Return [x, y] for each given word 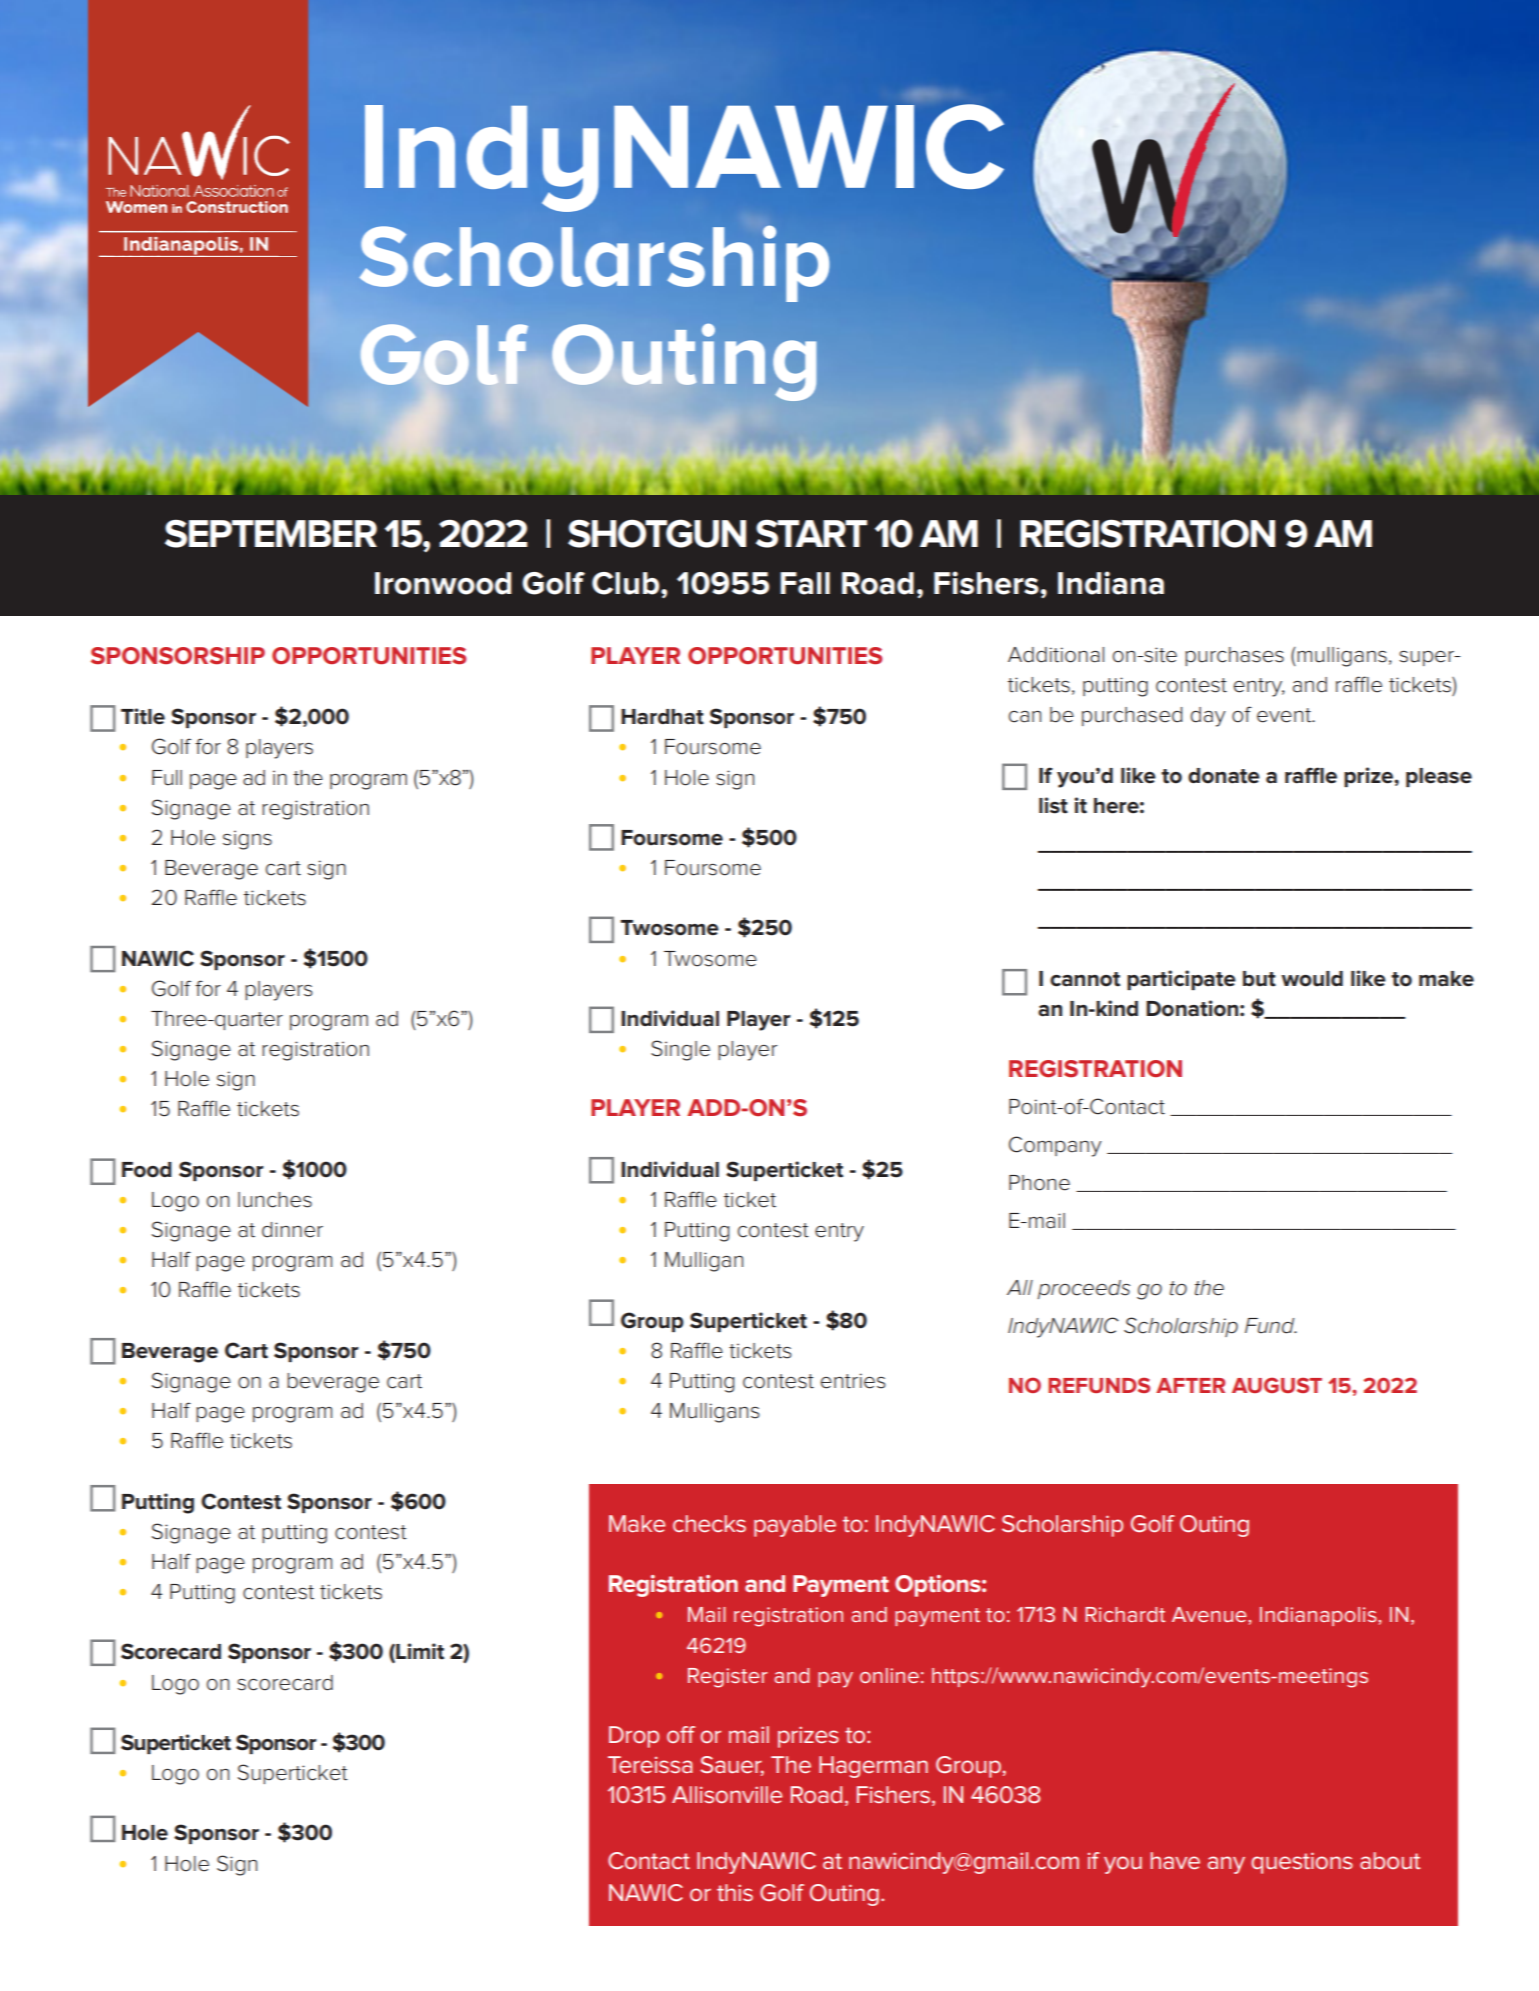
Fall [805, 583]
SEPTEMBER [271, 533]
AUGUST [1277, 1385]
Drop [634, 1737]
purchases [1234, 656]
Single [680, 1050]
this [735, 1892]
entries [853, 1381]
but [1259, 979]
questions [1302, 1863]
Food [147, 1170]
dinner [292, 1230]
